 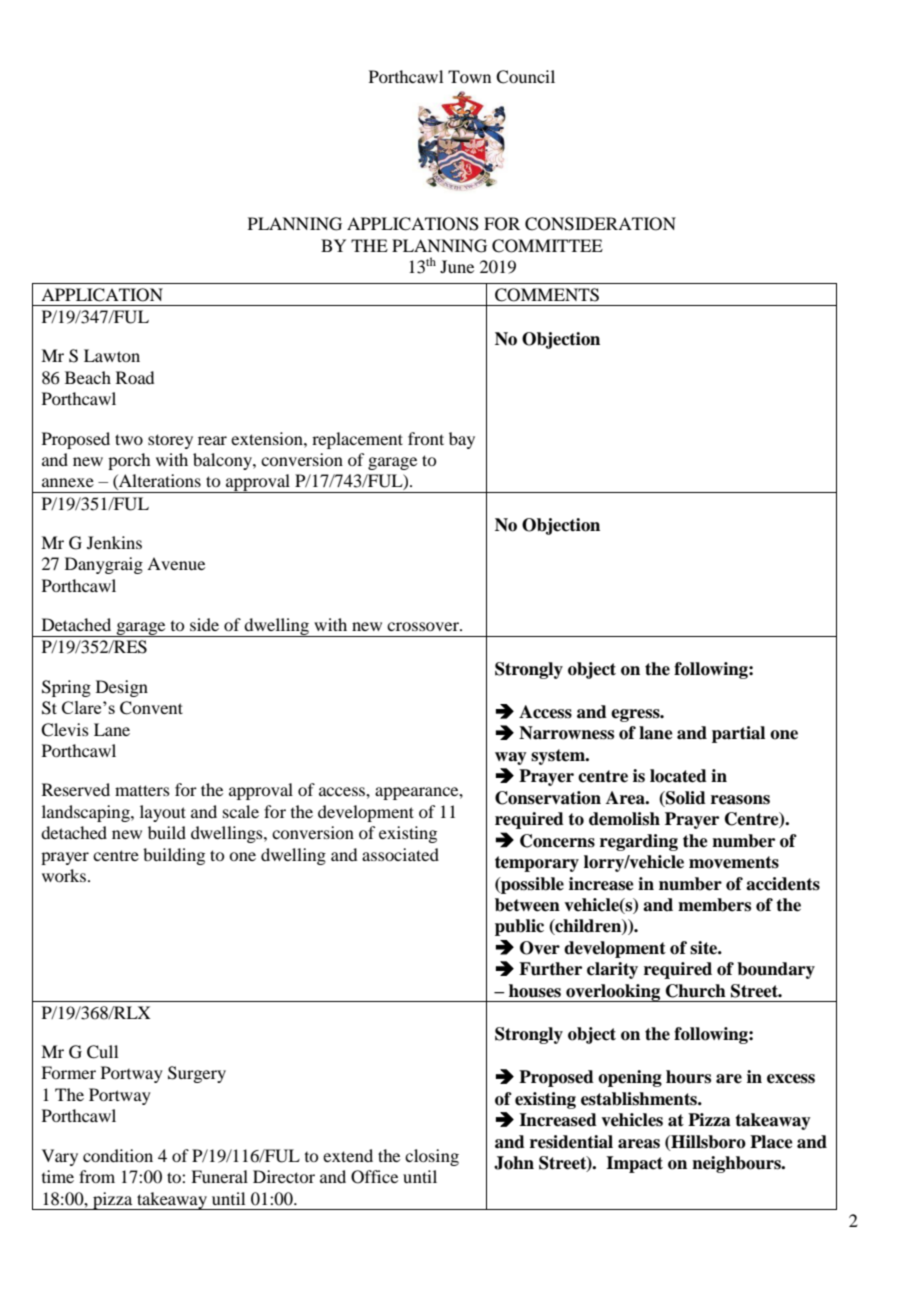 I want to click on partial, so click(x=738, y=734).
